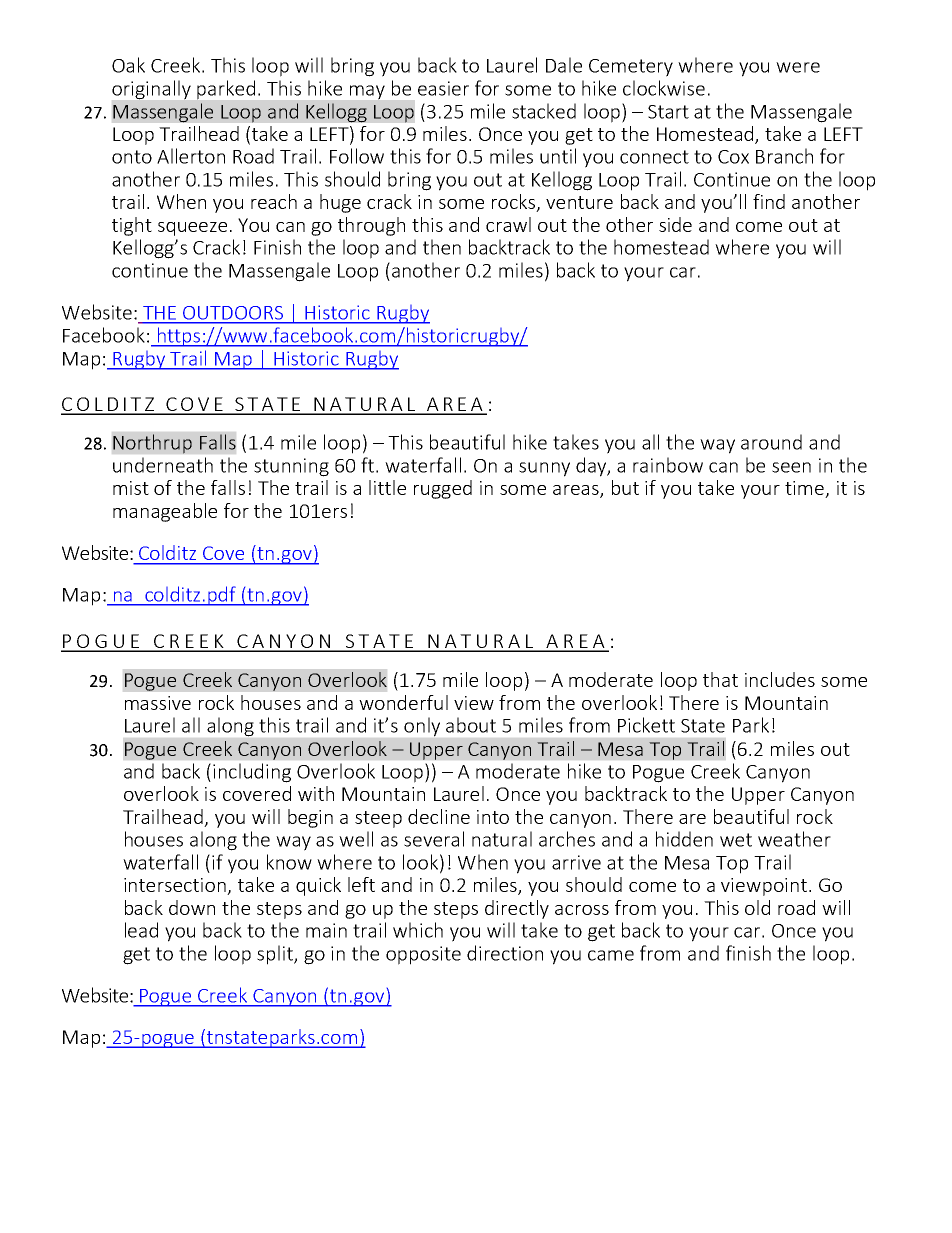 The height and width of the image is (1233, 952). I want to click on clockwise, so click(664, 88).
